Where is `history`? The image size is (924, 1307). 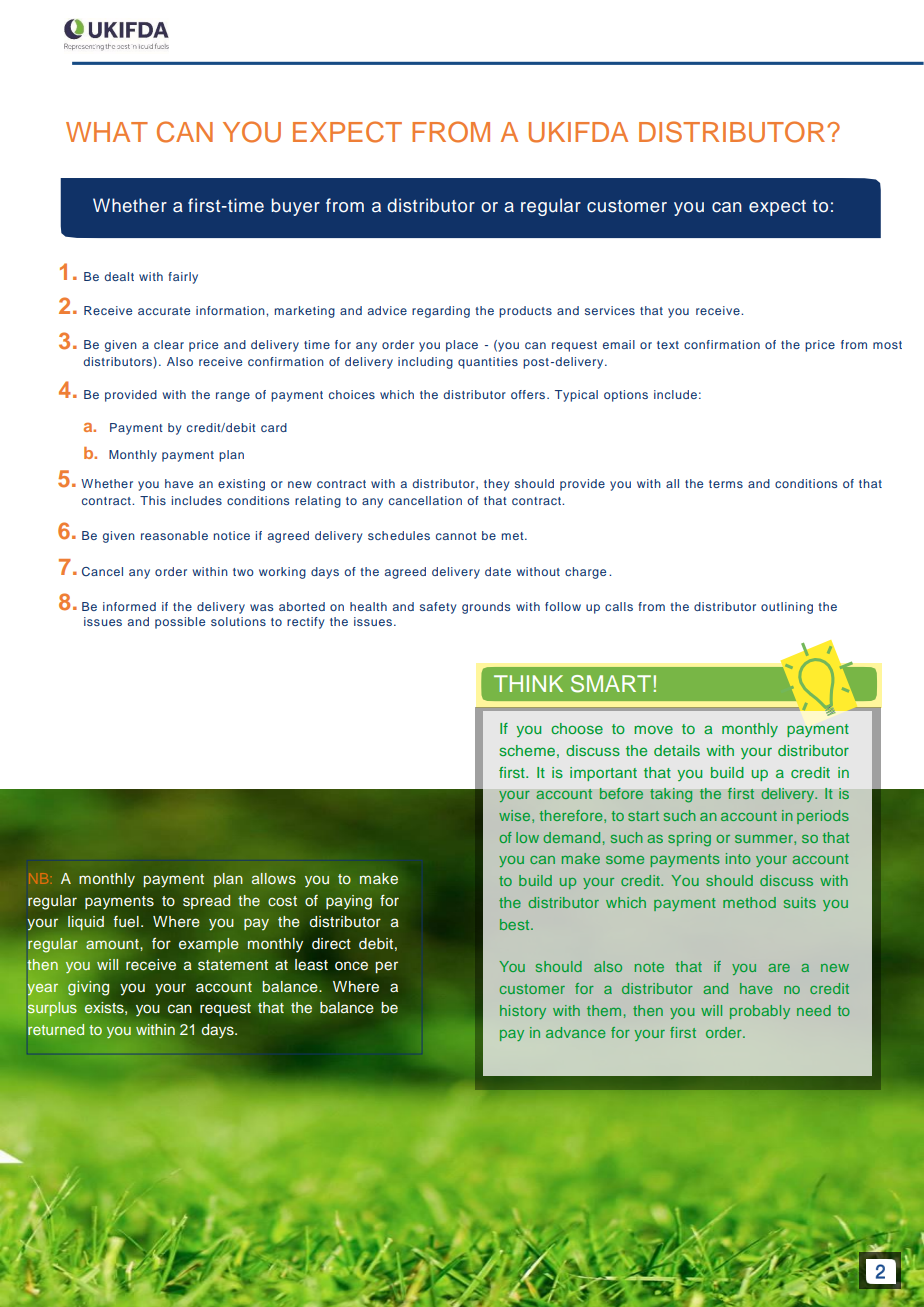
history is located at coordinates (523, 1012).
